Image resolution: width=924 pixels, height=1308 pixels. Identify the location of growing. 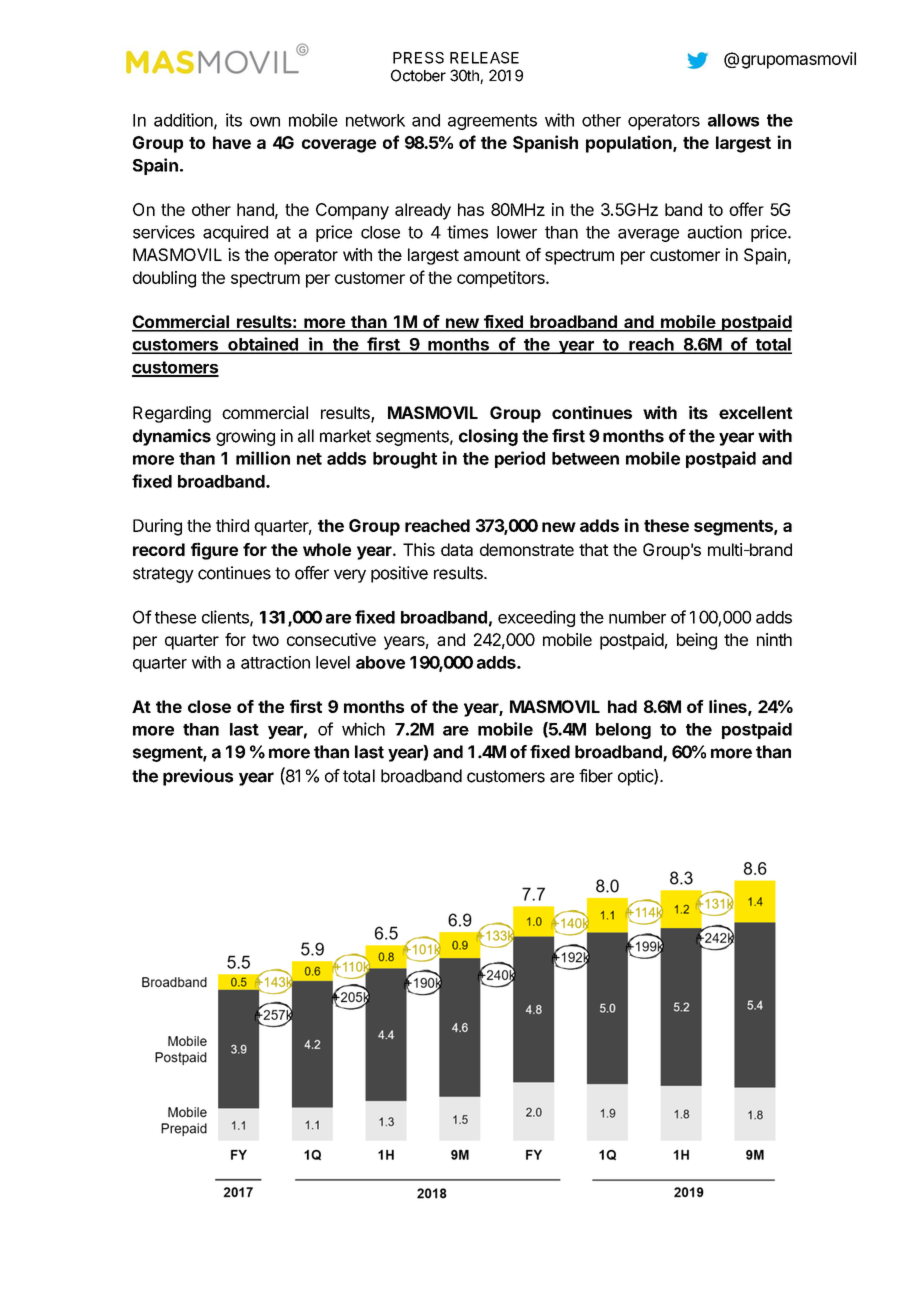
(245, 437).
